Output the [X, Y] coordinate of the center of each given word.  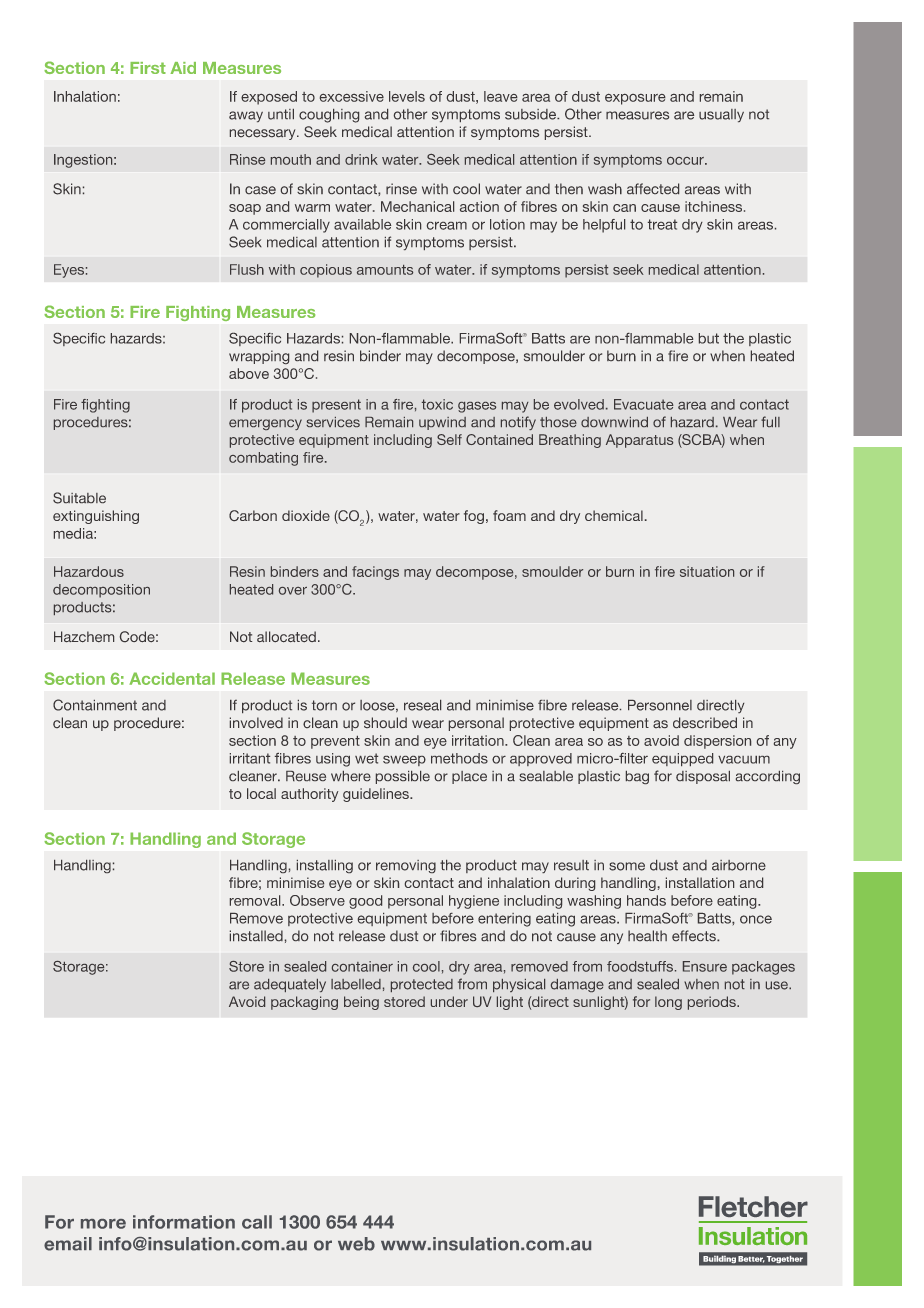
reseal [422, 705]
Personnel [660, 705]
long [668, 1003]
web [356, 1244]
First [148, 68]
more [103, 1224]
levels [407, 96]
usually [721, 115]
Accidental [172, 678]
